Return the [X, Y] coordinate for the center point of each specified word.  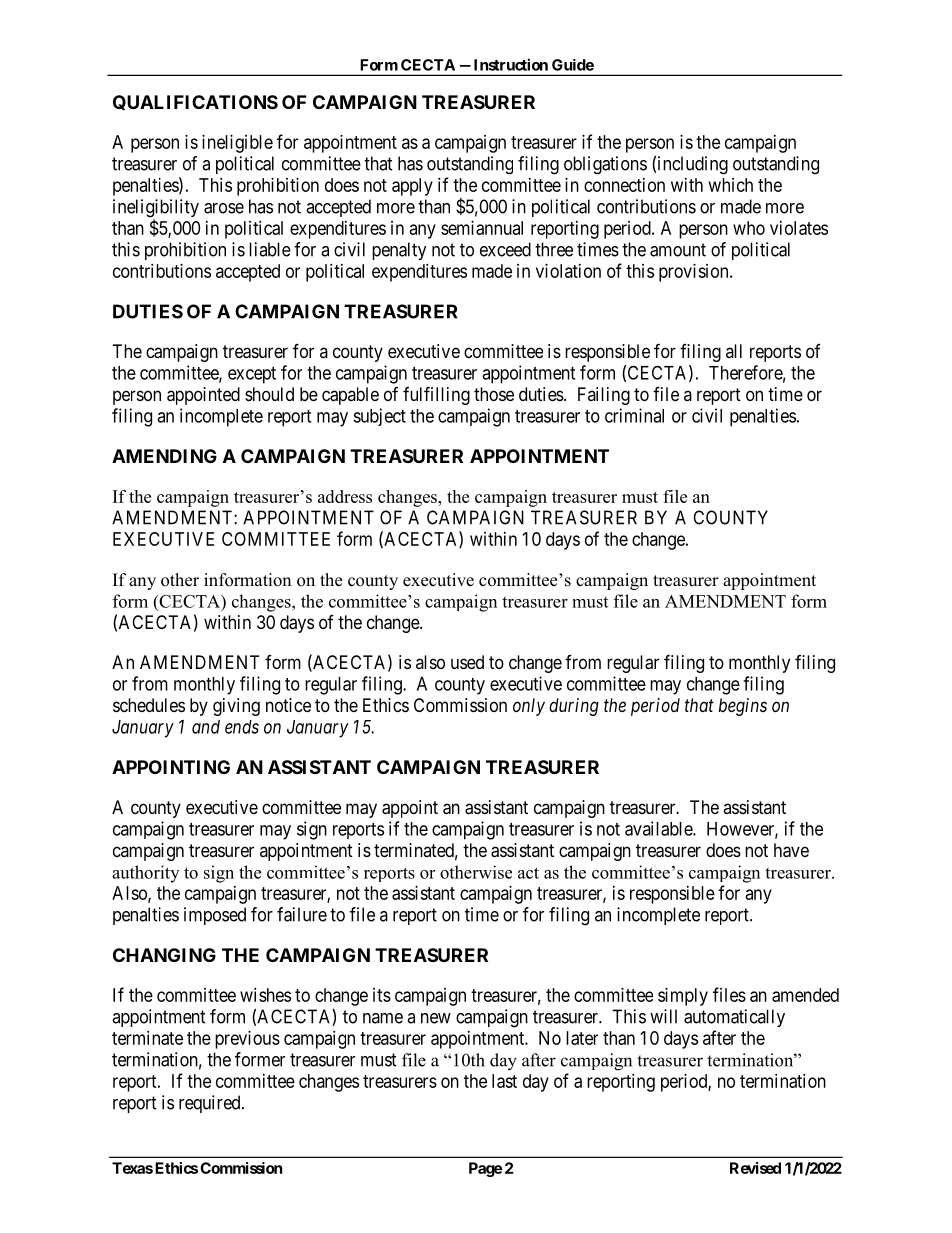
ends [242, 727]
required [211, 1104]
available [659, 828]
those [494, 394]
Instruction [511, 64]
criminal [634, 415]
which [731, 185]
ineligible [237, 144]
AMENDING [164, 456]
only [529, 707]
